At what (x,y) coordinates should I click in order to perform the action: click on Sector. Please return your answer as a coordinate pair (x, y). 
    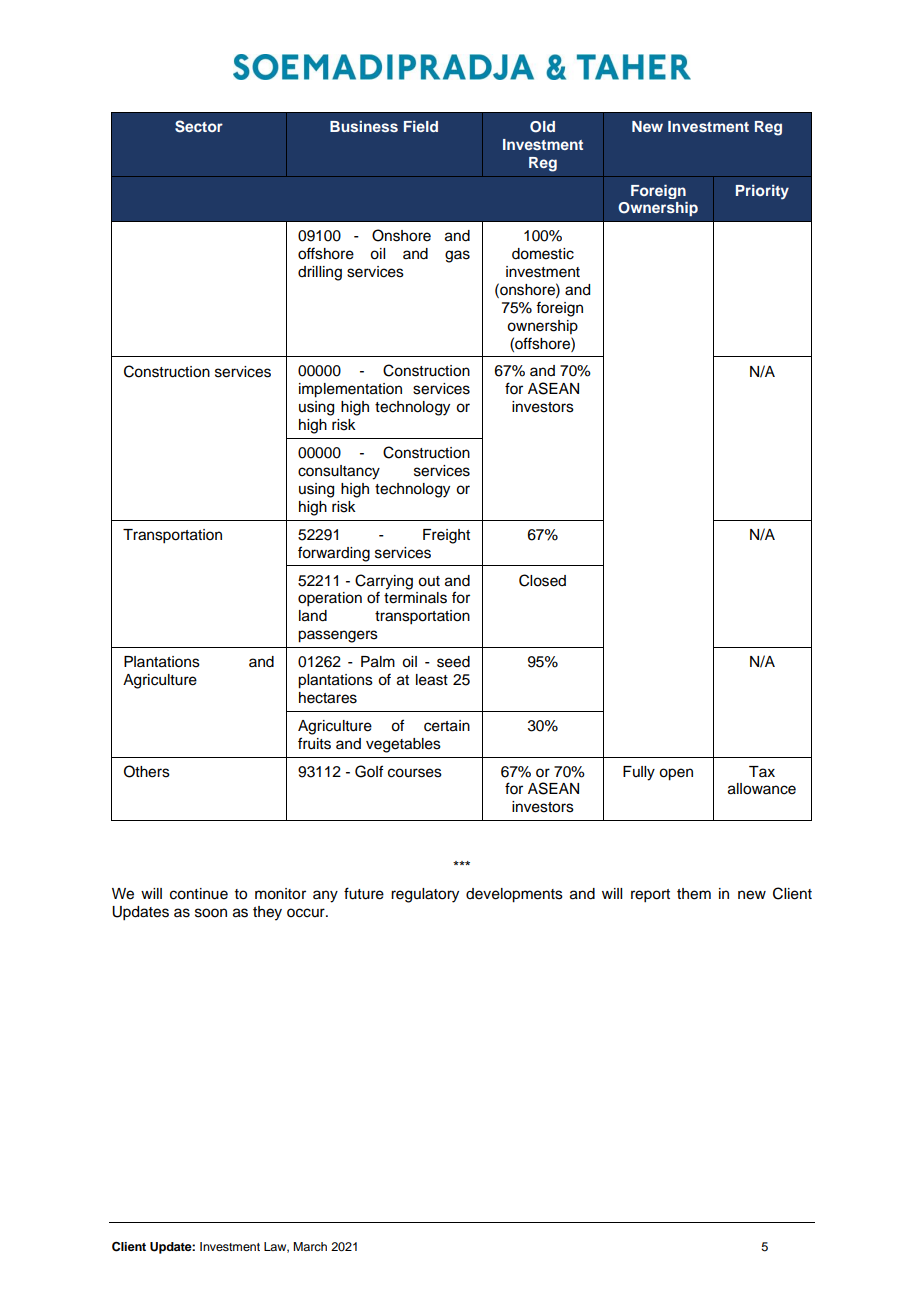
    Looking at the image, I should click on (199, 126).
